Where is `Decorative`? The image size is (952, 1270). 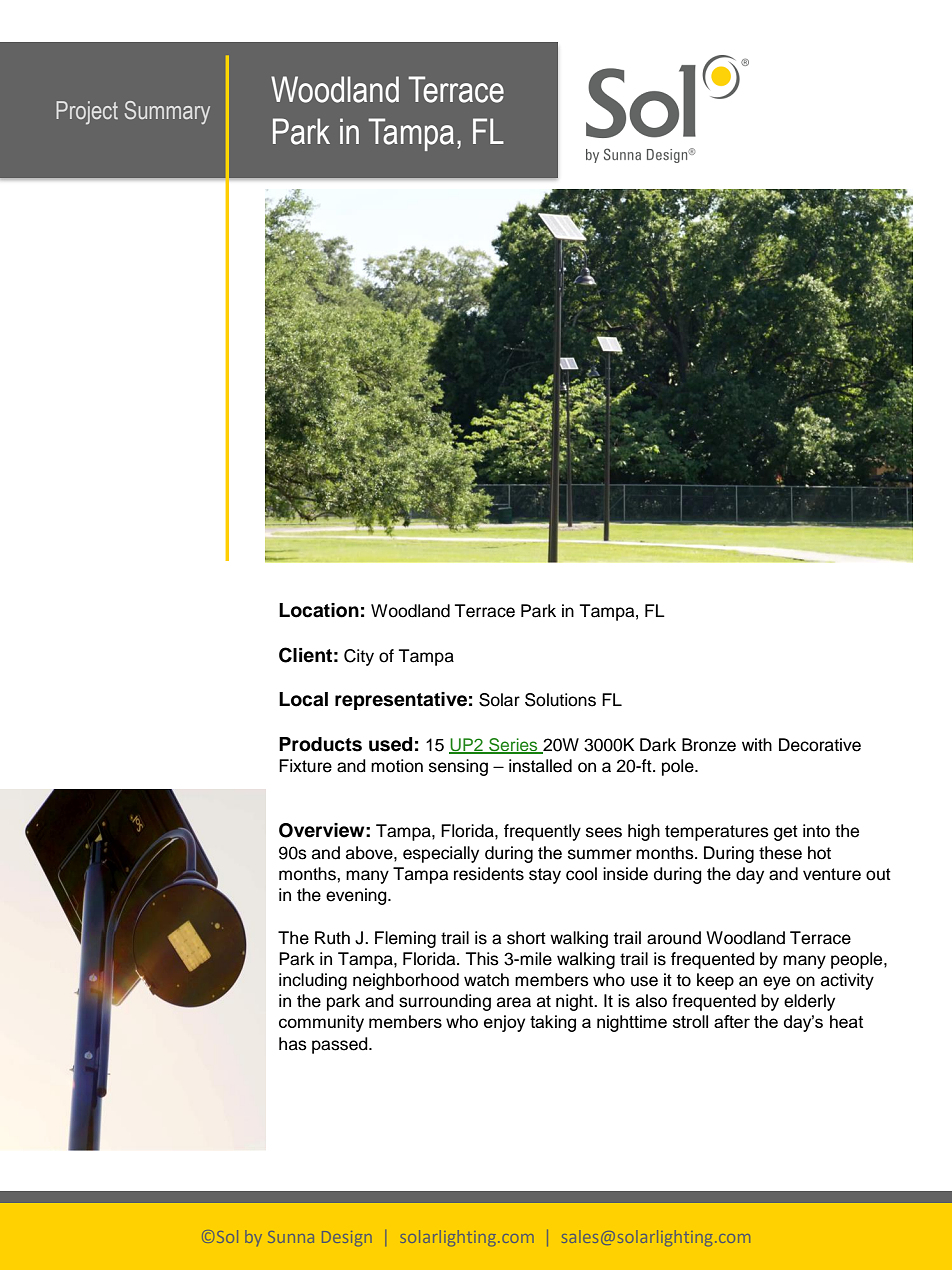 Decorative is located at coordinates (820, 745).
